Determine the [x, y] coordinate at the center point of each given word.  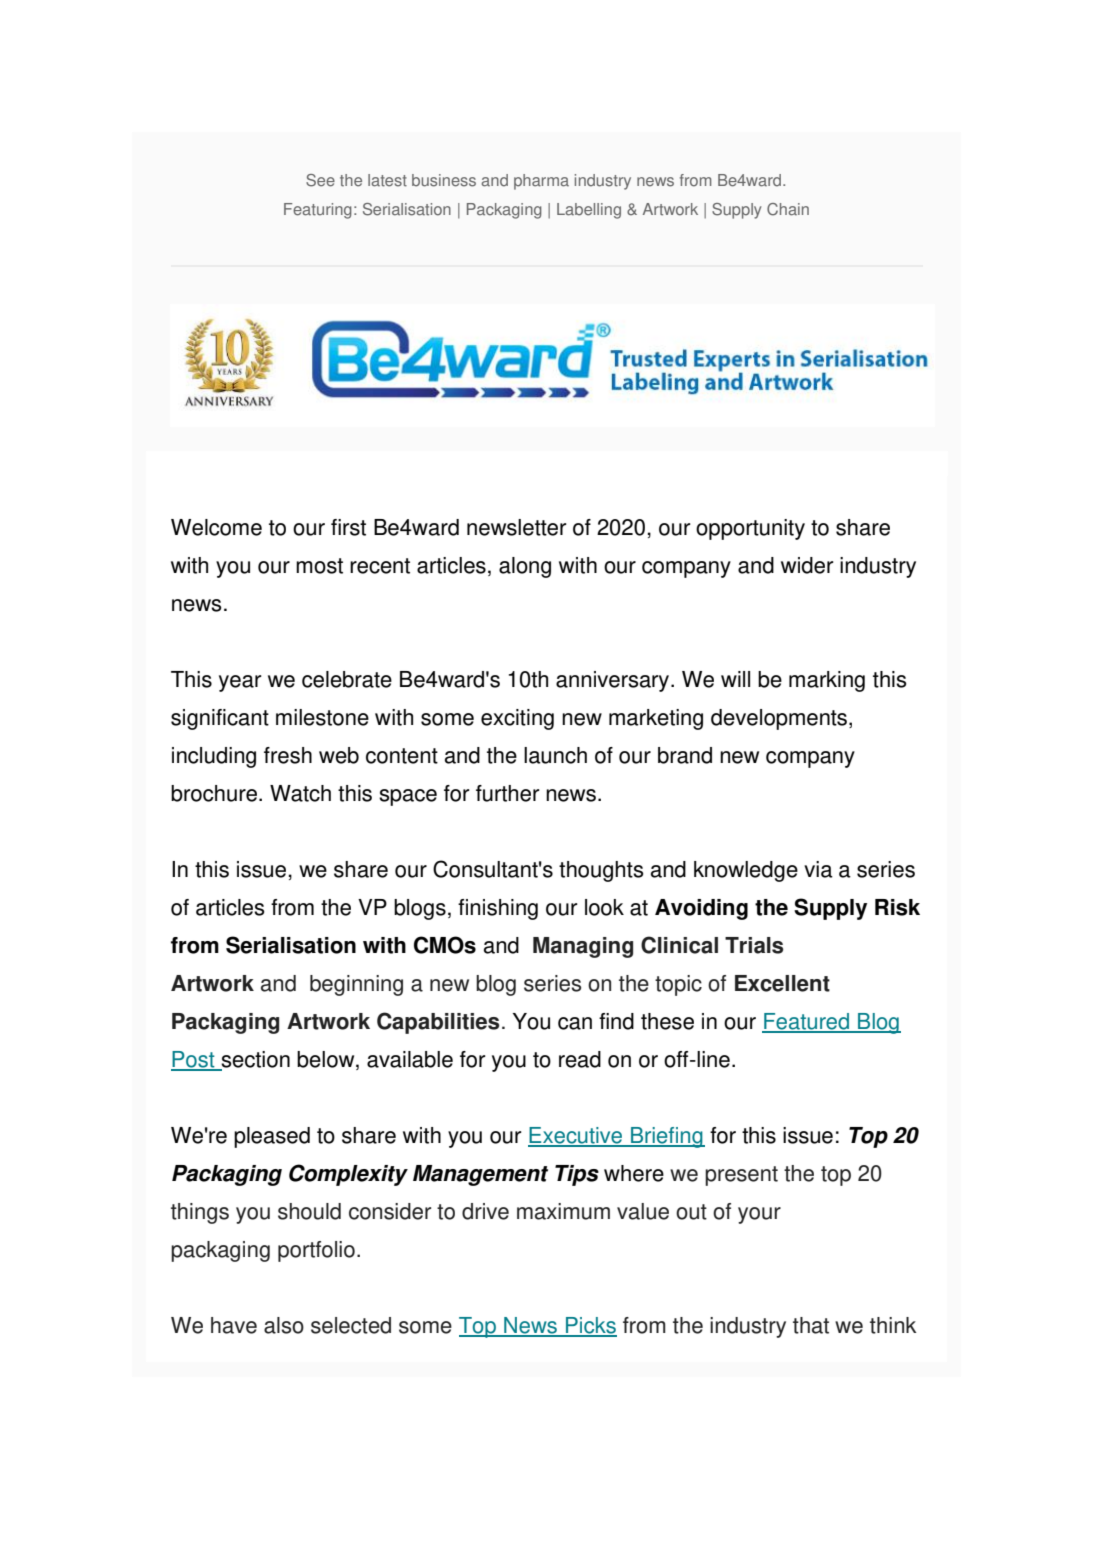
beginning [356, 985]
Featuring [318, 211]
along [525, 567]
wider [807, 565]
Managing [583, 947]
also [284, 1325]
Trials [754, 945]
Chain [788, 209]
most [319, 566]
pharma [541, 182]
